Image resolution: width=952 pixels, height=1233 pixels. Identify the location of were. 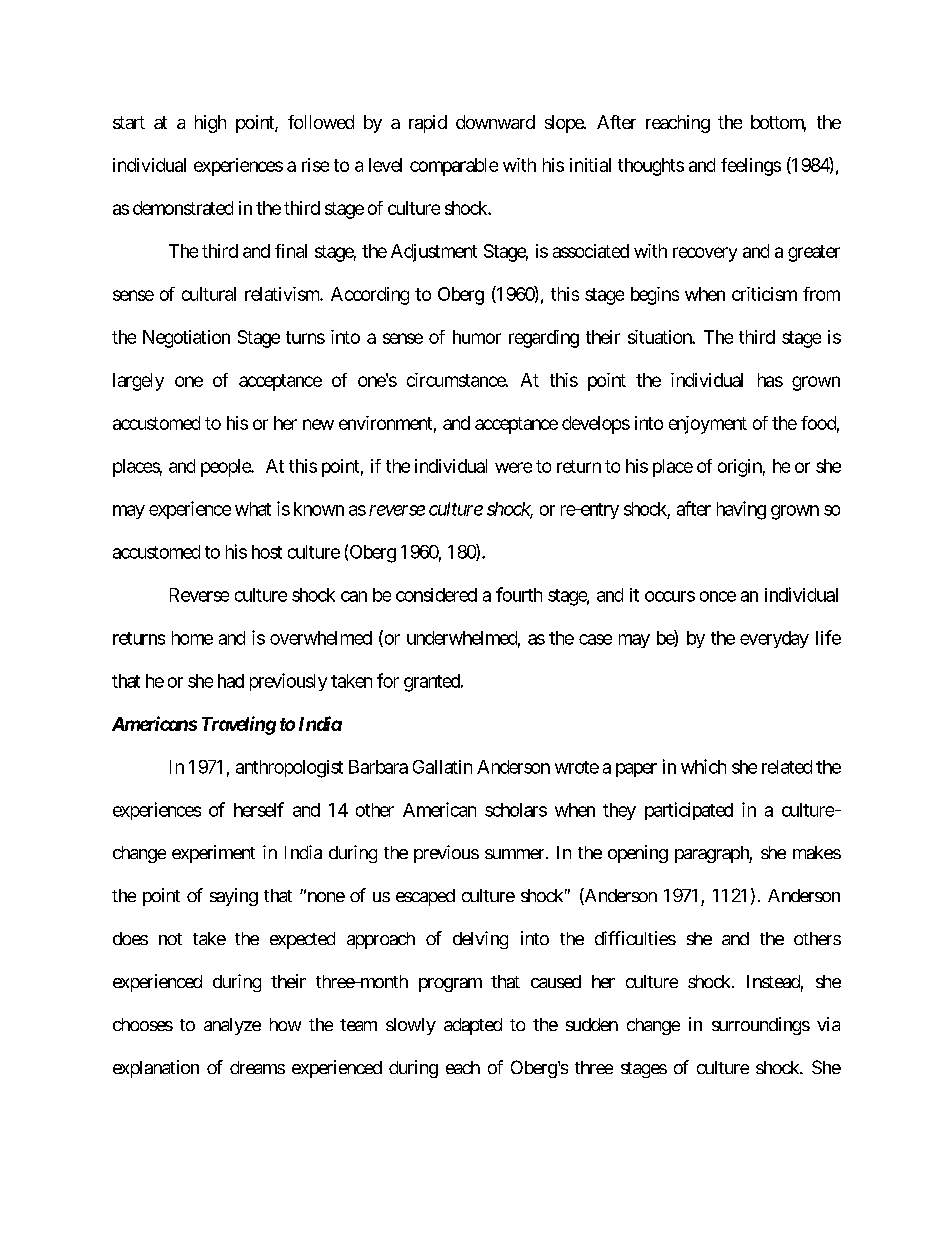
(513, 467).
